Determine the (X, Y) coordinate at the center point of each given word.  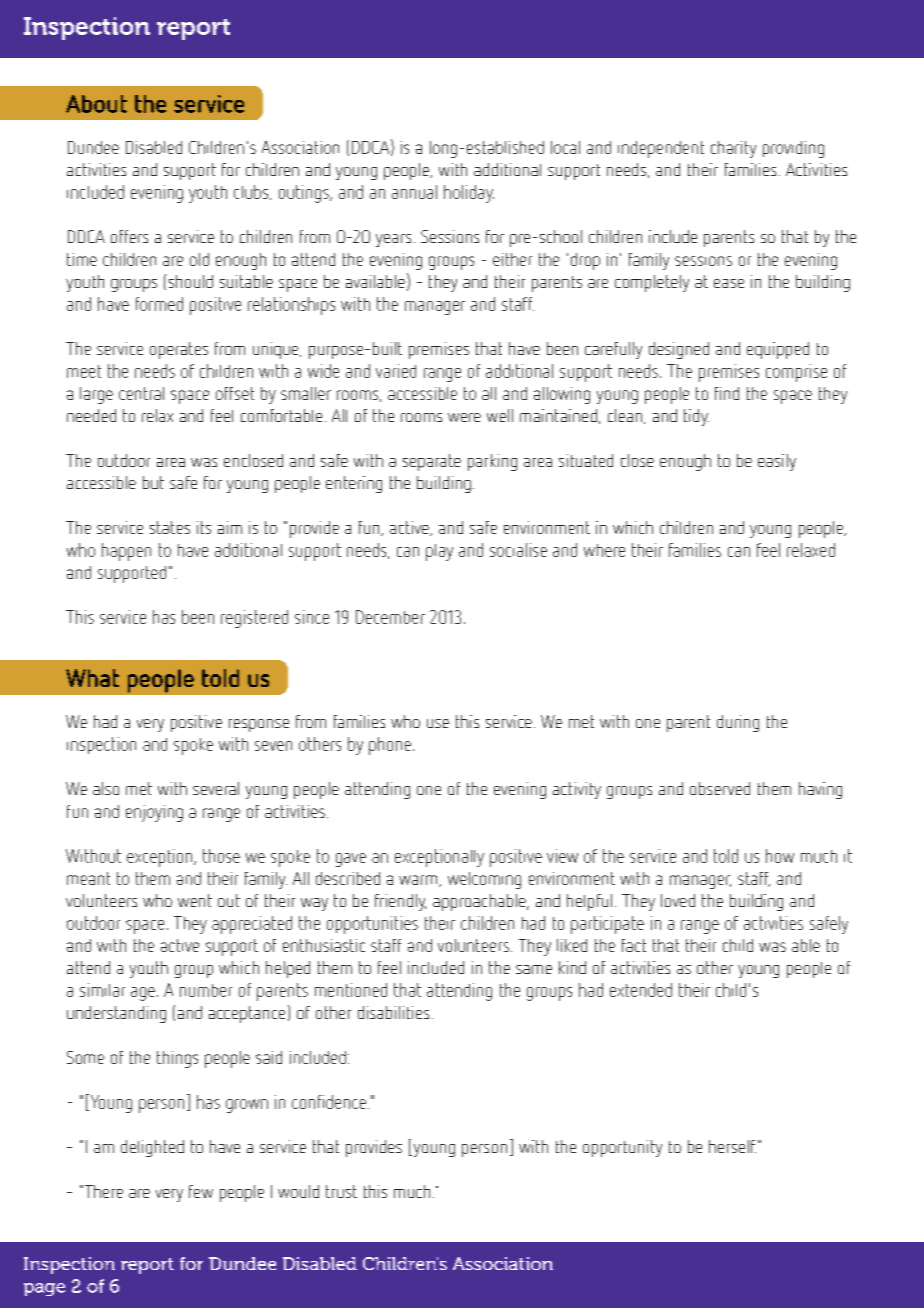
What (92, 678)
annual (414, 192)
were (464, 417)
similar (102, 990)
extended (641, 990)
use (438, 723)
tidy (696, 417)
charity (733, 149)
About (96, 104)
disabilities (393, 1012)
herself (732, 1146)
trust (341, 1191)
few (201, 1191)
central (141, 393)
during (738, 723)
